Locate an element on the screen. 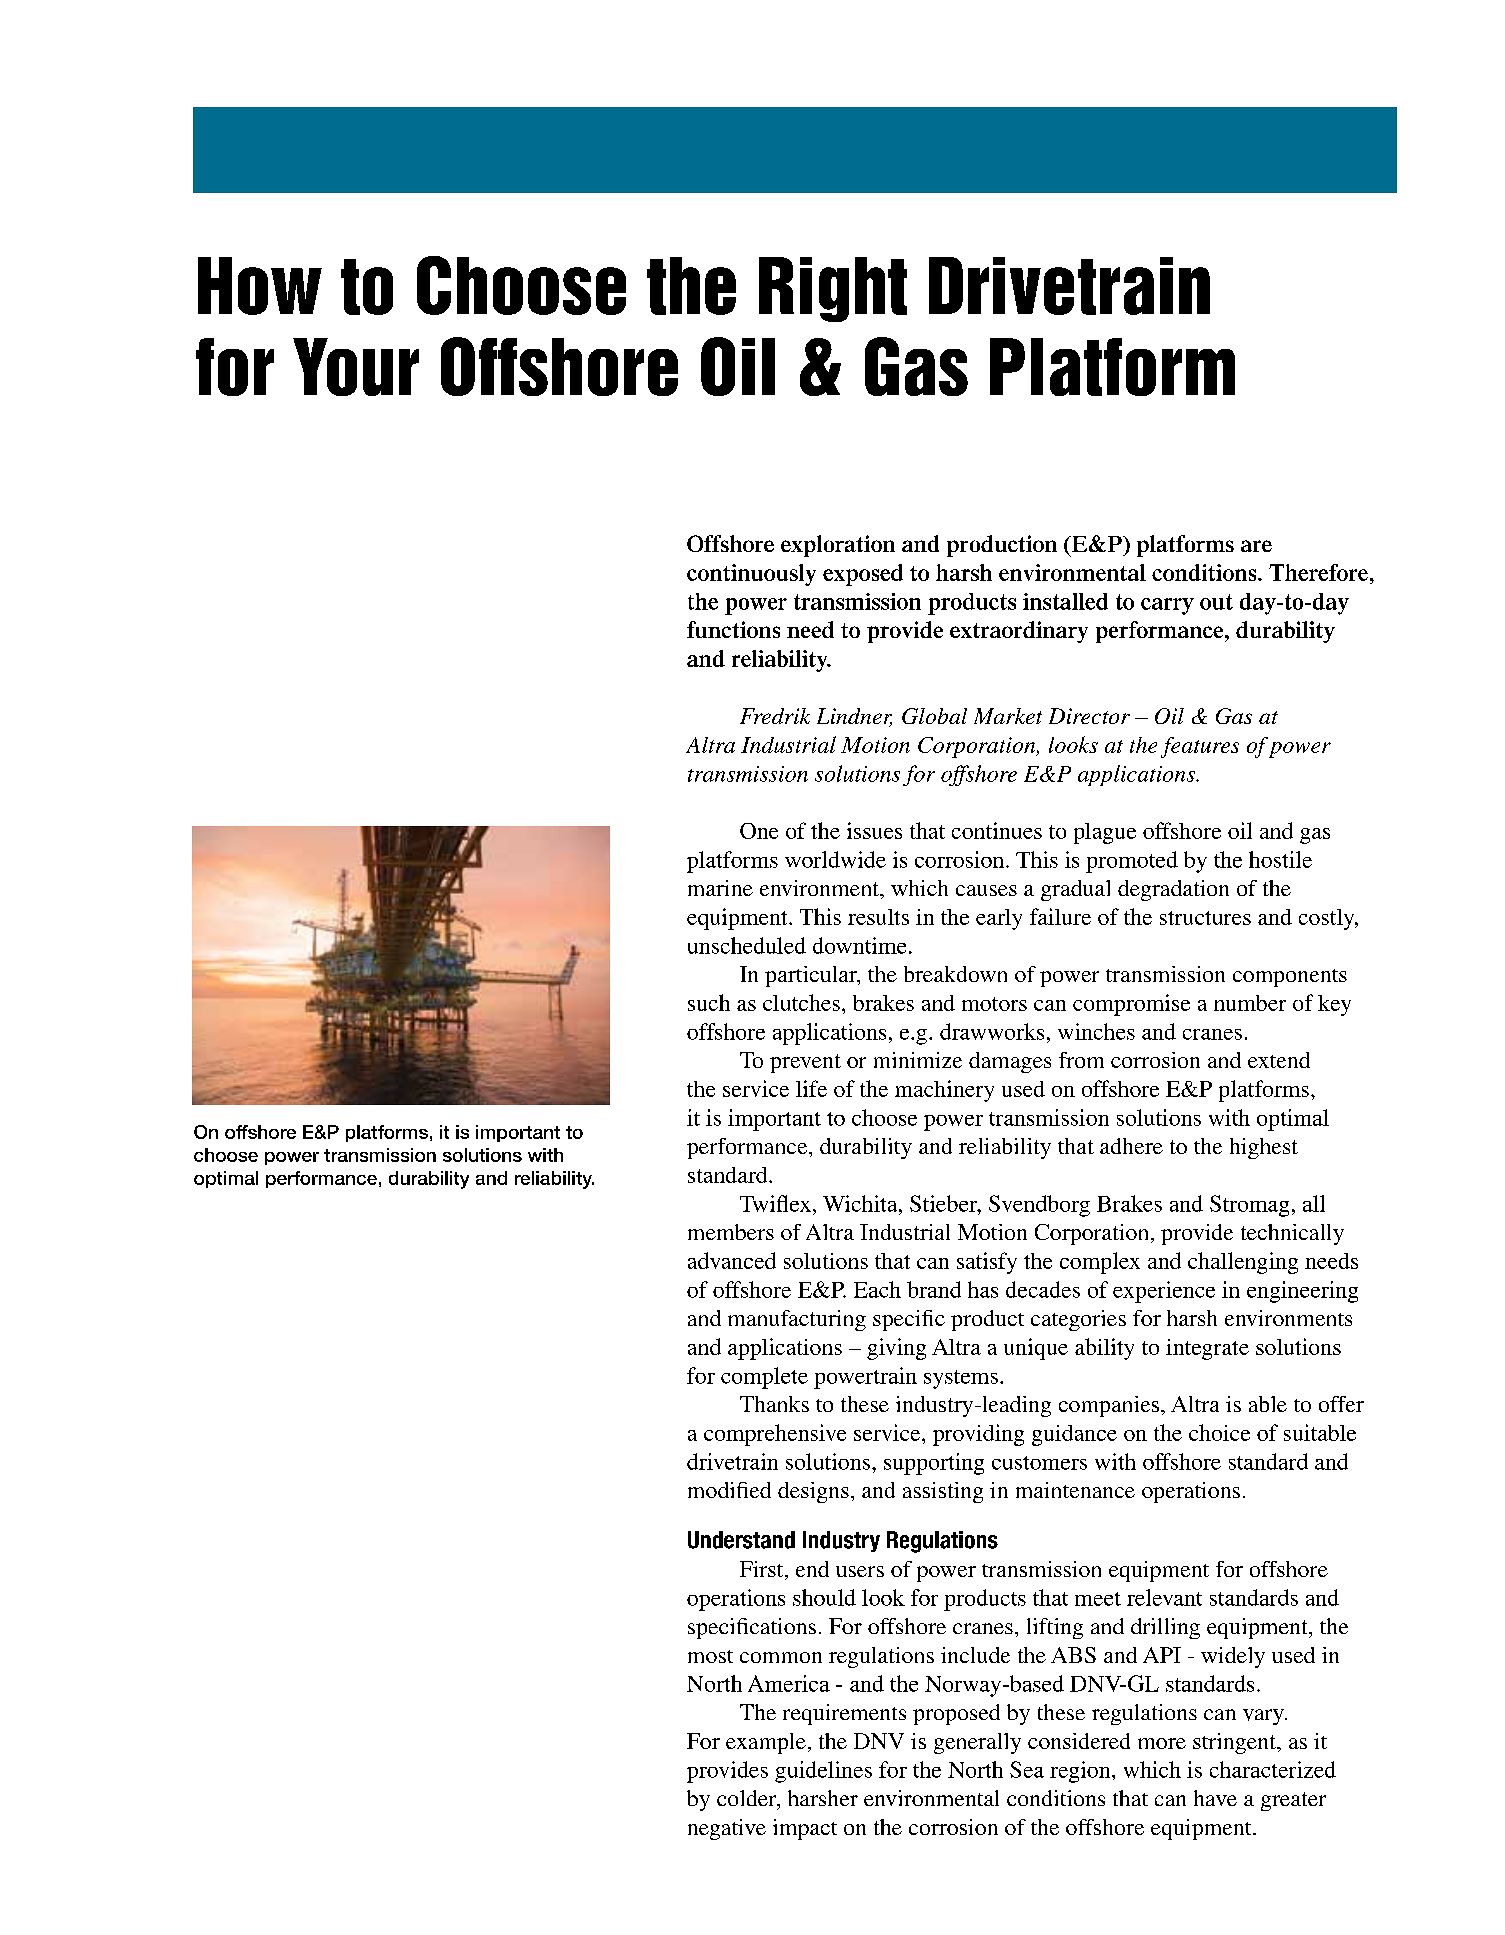  have is located at coordinates (1215, 1798).
